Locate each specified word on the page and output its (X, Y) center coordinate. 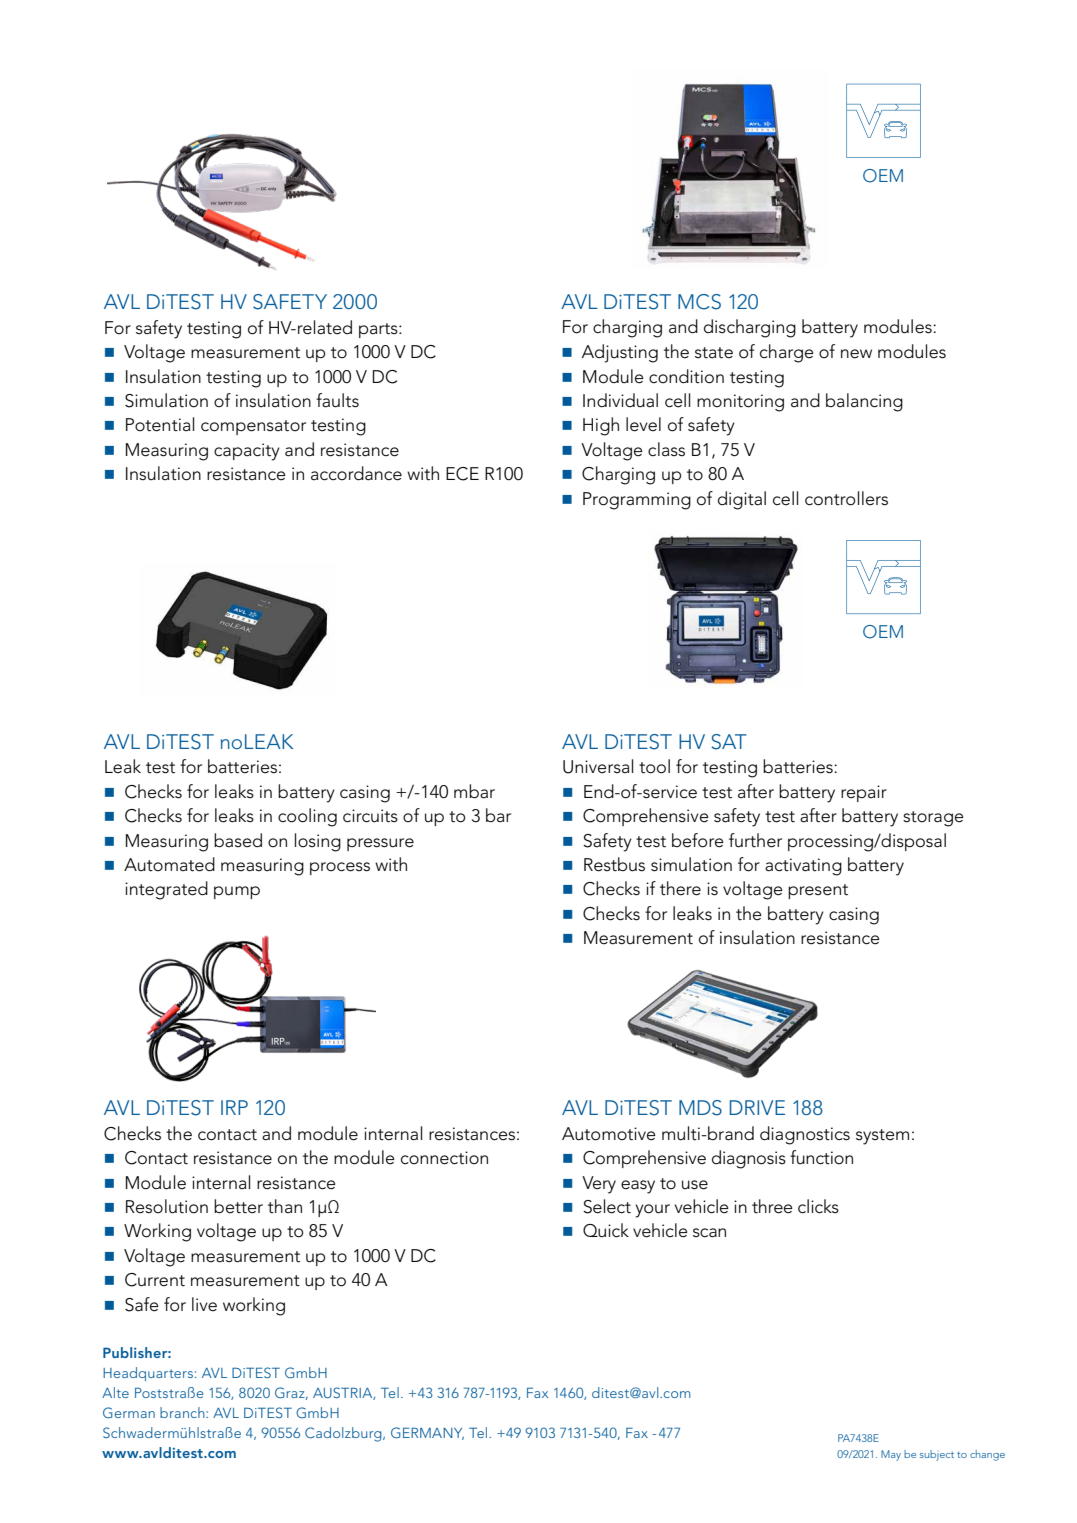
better (238, 1206)
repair (864, 793)
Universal (598, 766)
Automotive (609, 1134)
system (882, 1137)
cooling (307, 817)
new (856, 354)
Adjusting (620, 353)
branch (183, 1412)
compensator (253, 427)
